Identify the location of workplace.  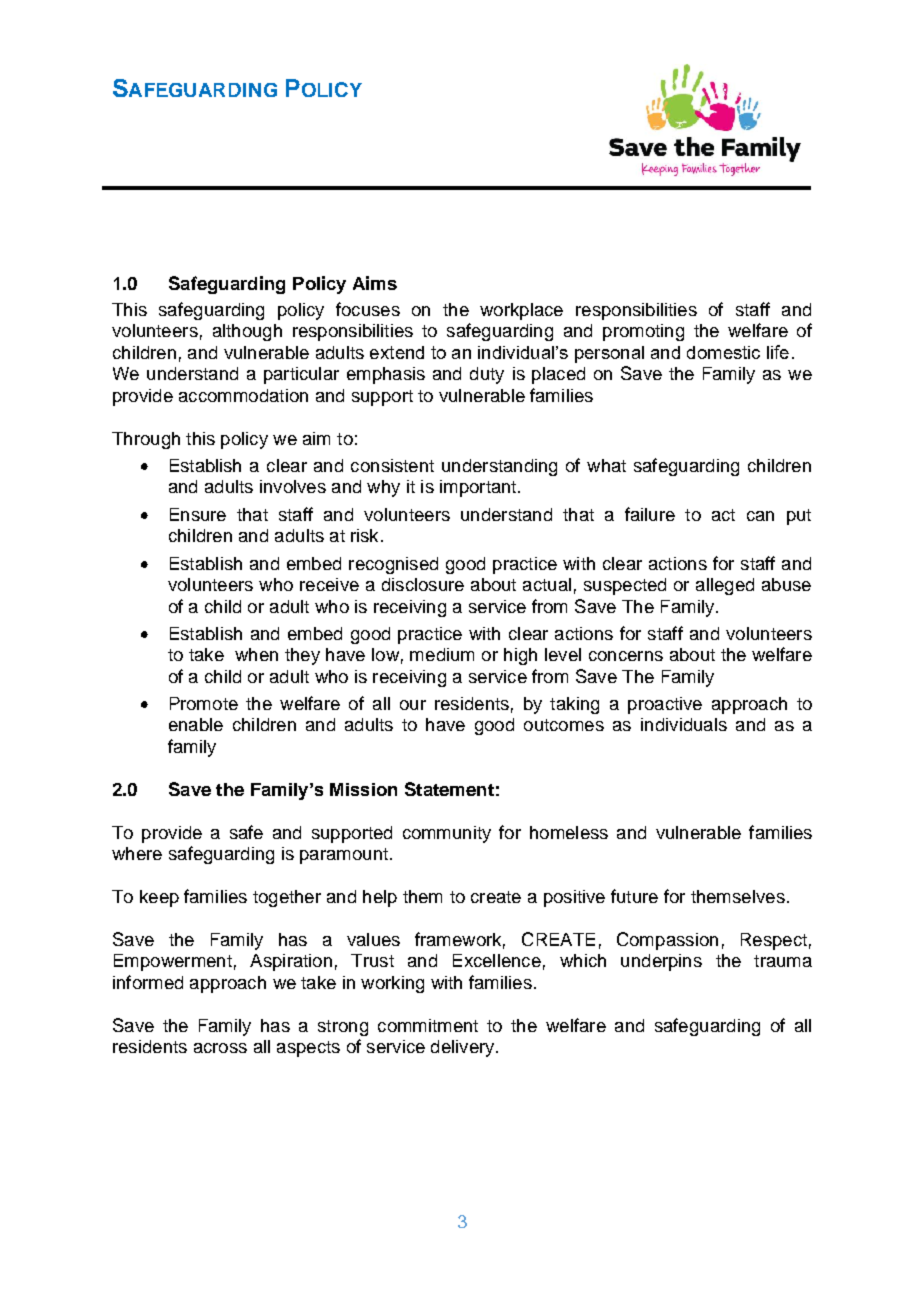
(521, 311).
